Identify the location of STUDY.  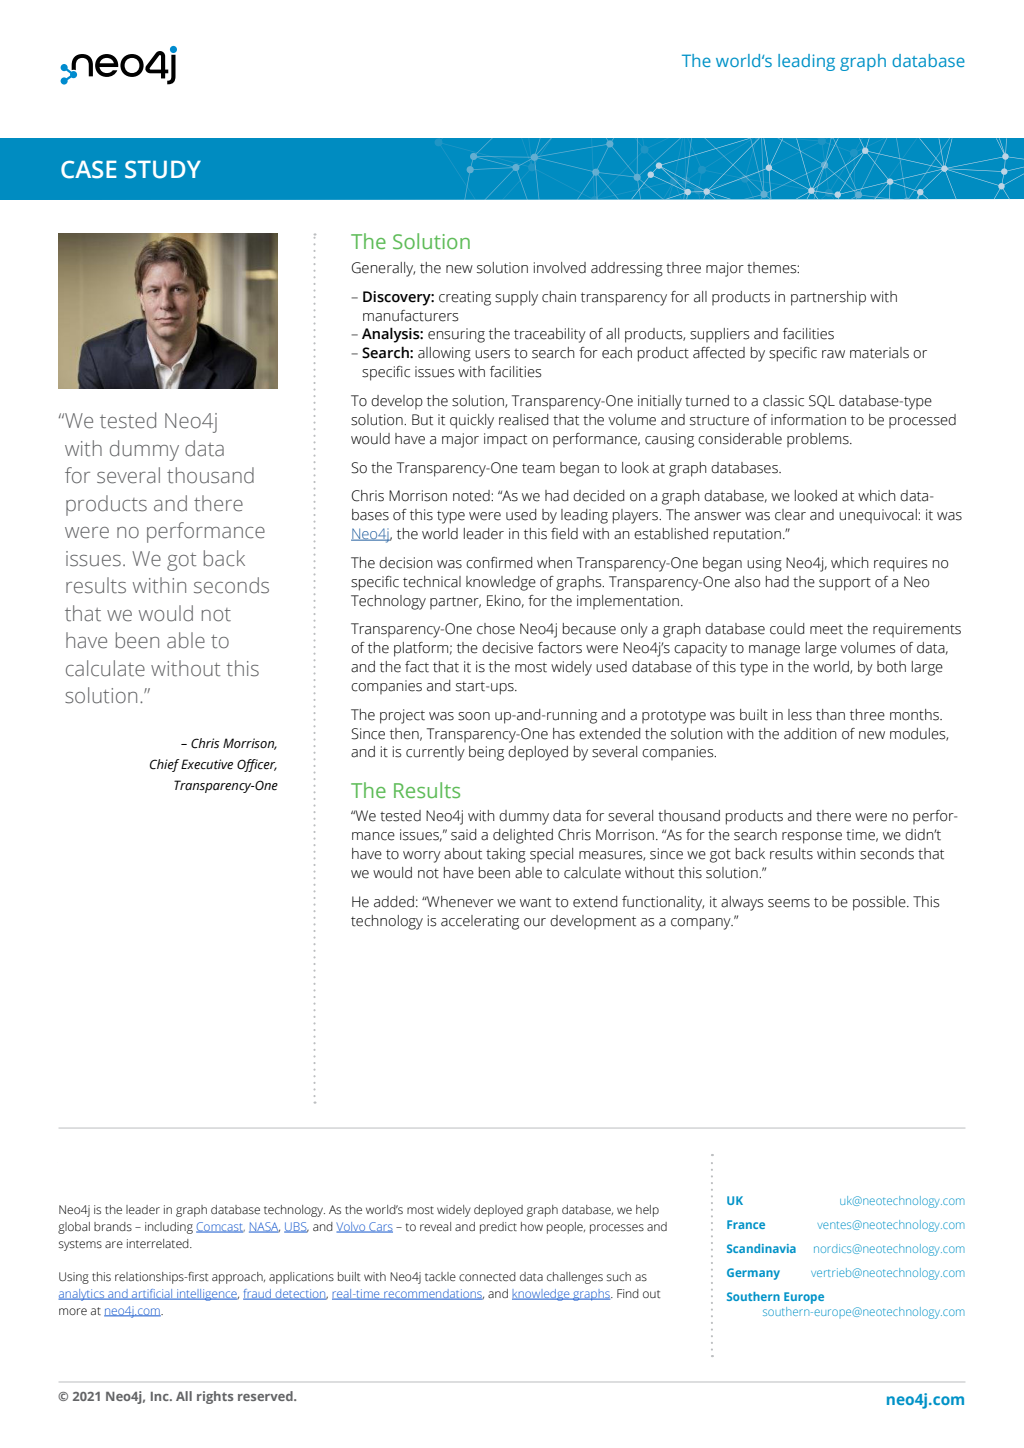
(163, 169).
